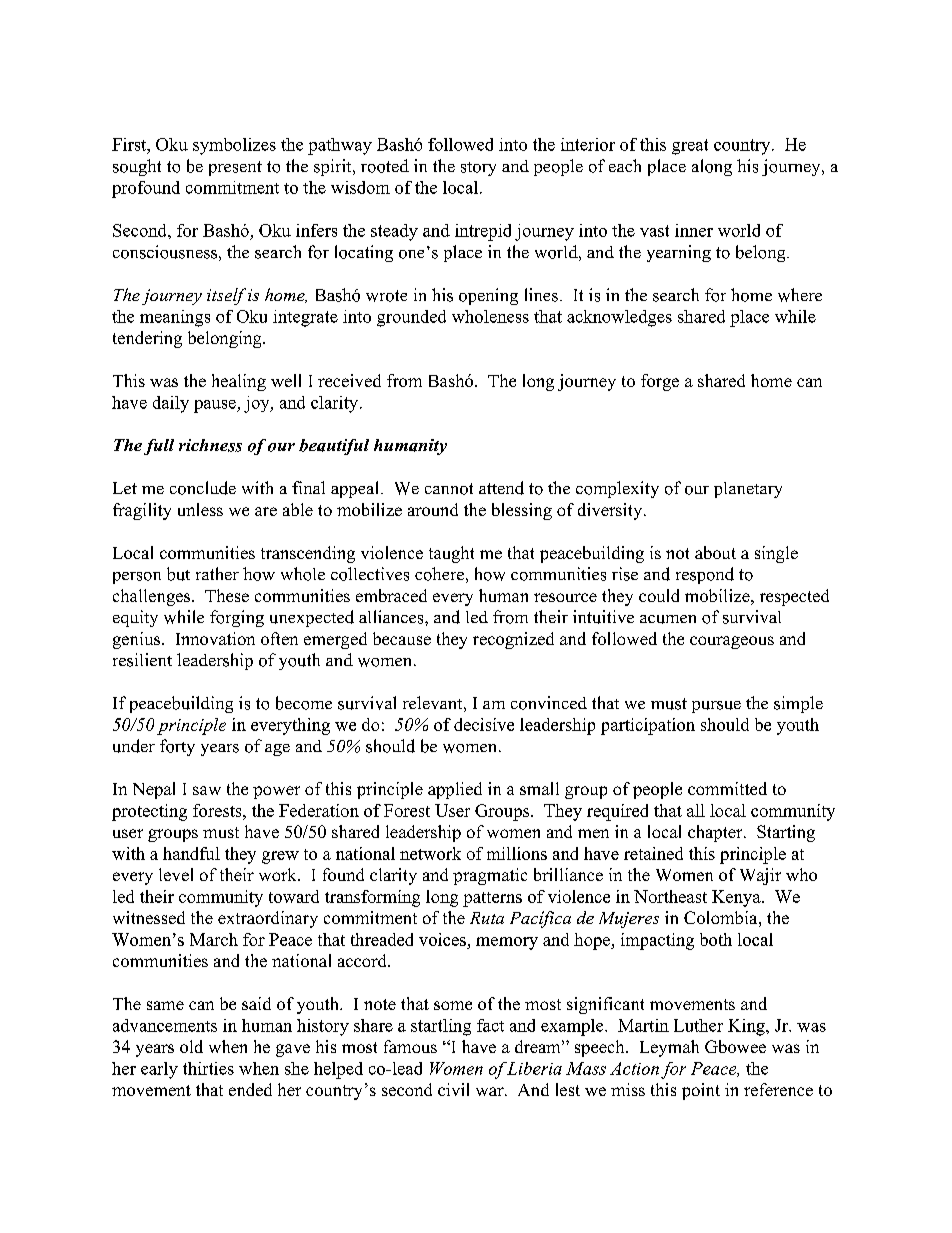 The height and width of the screenshot is (1233, 952). Describe the element at coordinates (216, 406) in the screenshot. I see `pause` at that location.
